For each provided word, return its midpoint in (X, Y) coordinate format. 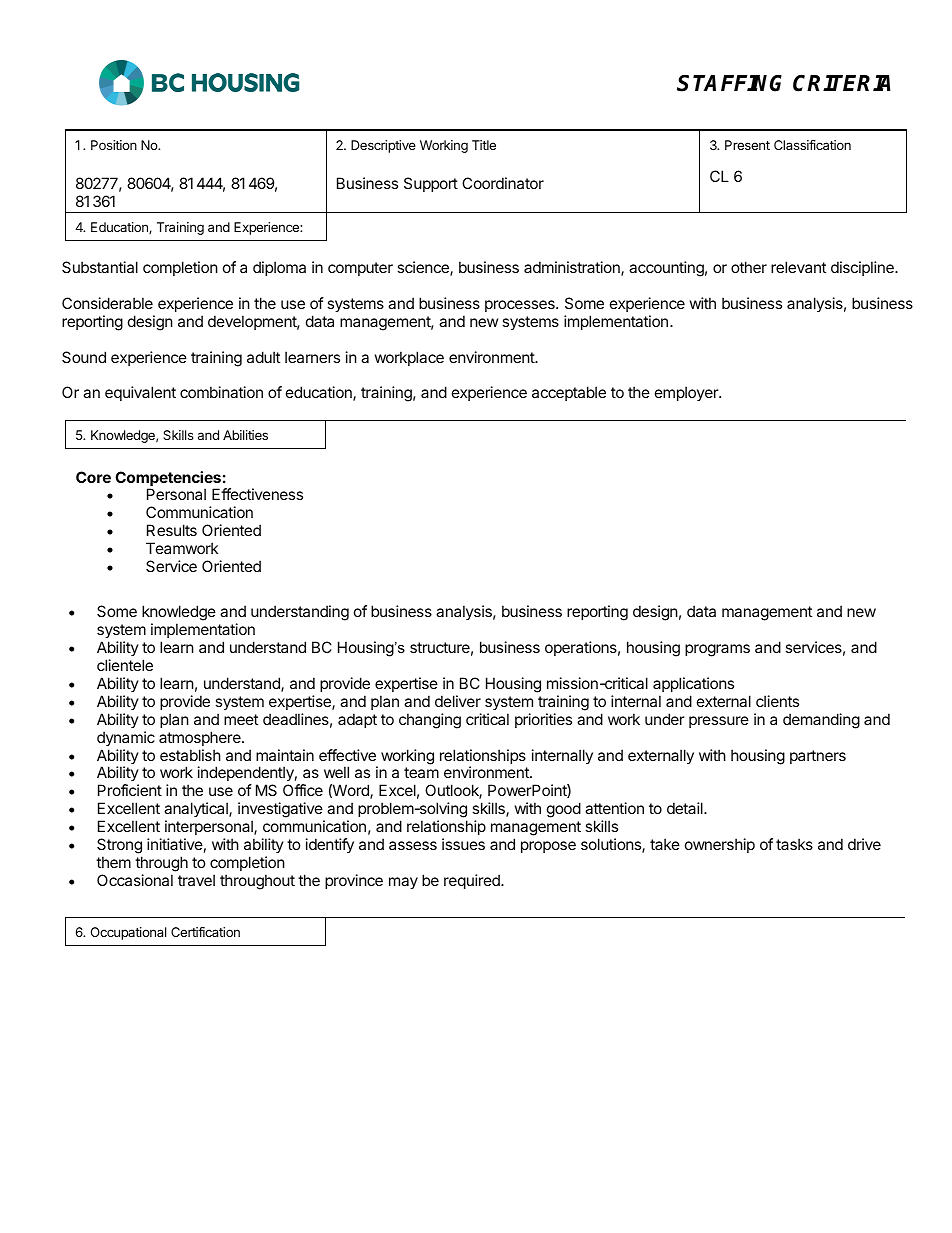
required (473, 881)
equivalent (140, 393)
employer (688, 393)
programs (717, 650)
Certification (205, 932)
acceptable (569, 393)
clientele (125, 665)
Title (484, 145)
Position (114, 145)
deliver (458, 701)
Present (747, 145)
